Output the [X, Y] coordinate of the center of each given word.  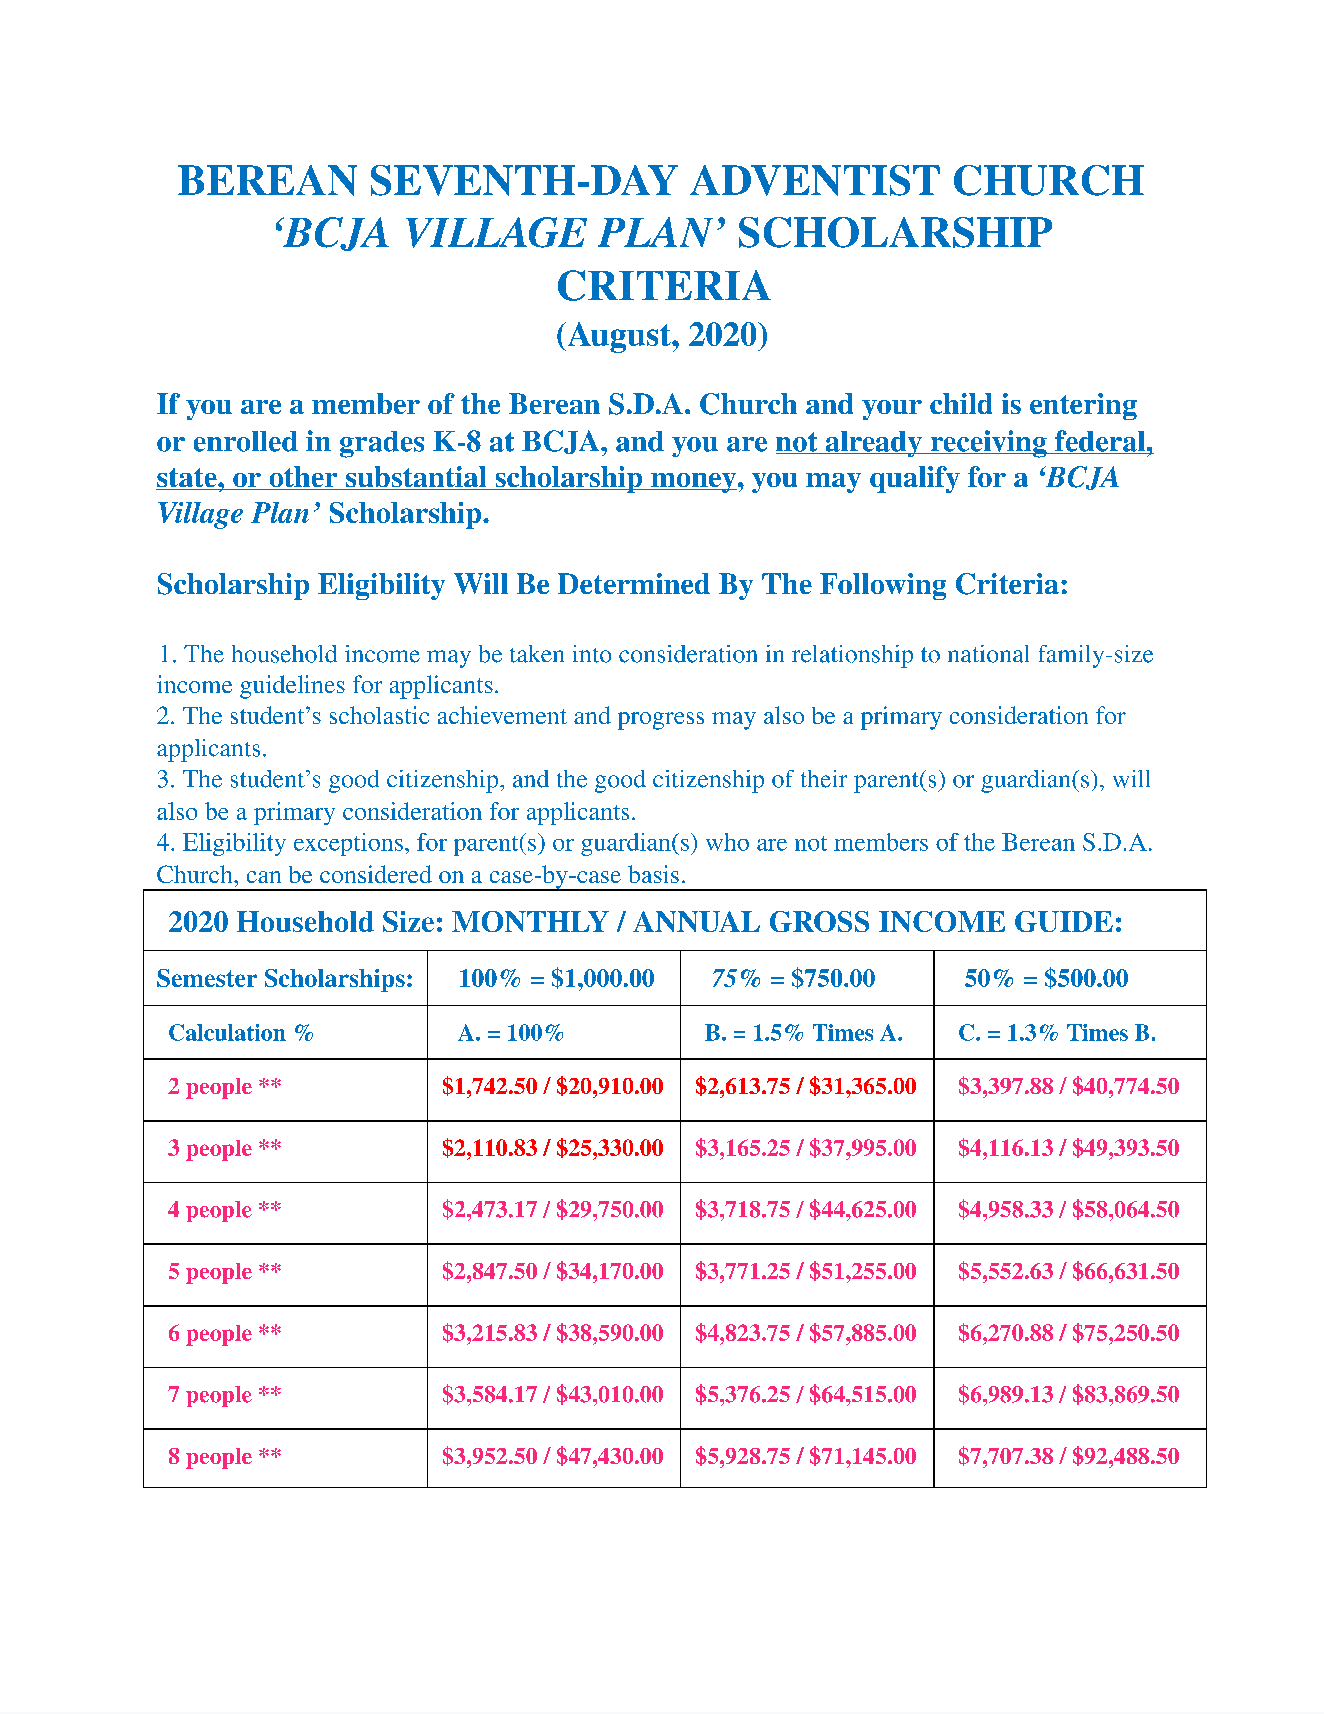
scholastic [379, 715]
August [619, 337]
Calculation [227, 1032]
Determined [634, 583]
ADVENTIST [815, 180]
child [961, 403]
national [988, 654]
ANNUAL [696, 921]
